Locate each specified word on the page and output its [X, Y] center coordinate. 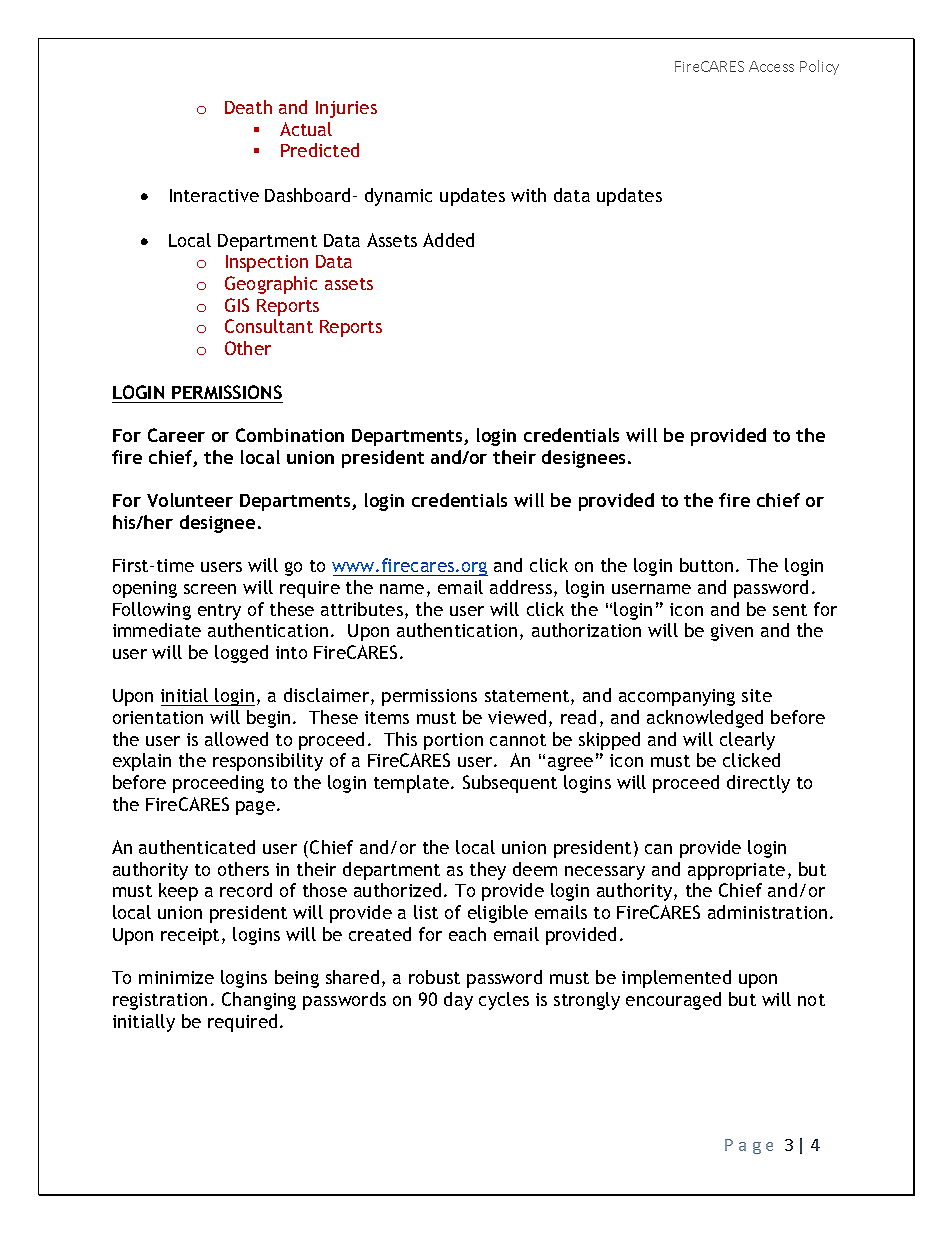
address [521, 587]
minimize [176, 977]
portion [453, 741]
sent [790, 610]
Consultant [269, 326]
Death [248, 107]
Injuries [346, 109]
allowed [236, 739]
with [528, 195]
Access [771, 66]
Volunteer [190, 500]
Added [448, 240]
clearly [747, 741]
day [458, 1001]
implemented [676, 979]
